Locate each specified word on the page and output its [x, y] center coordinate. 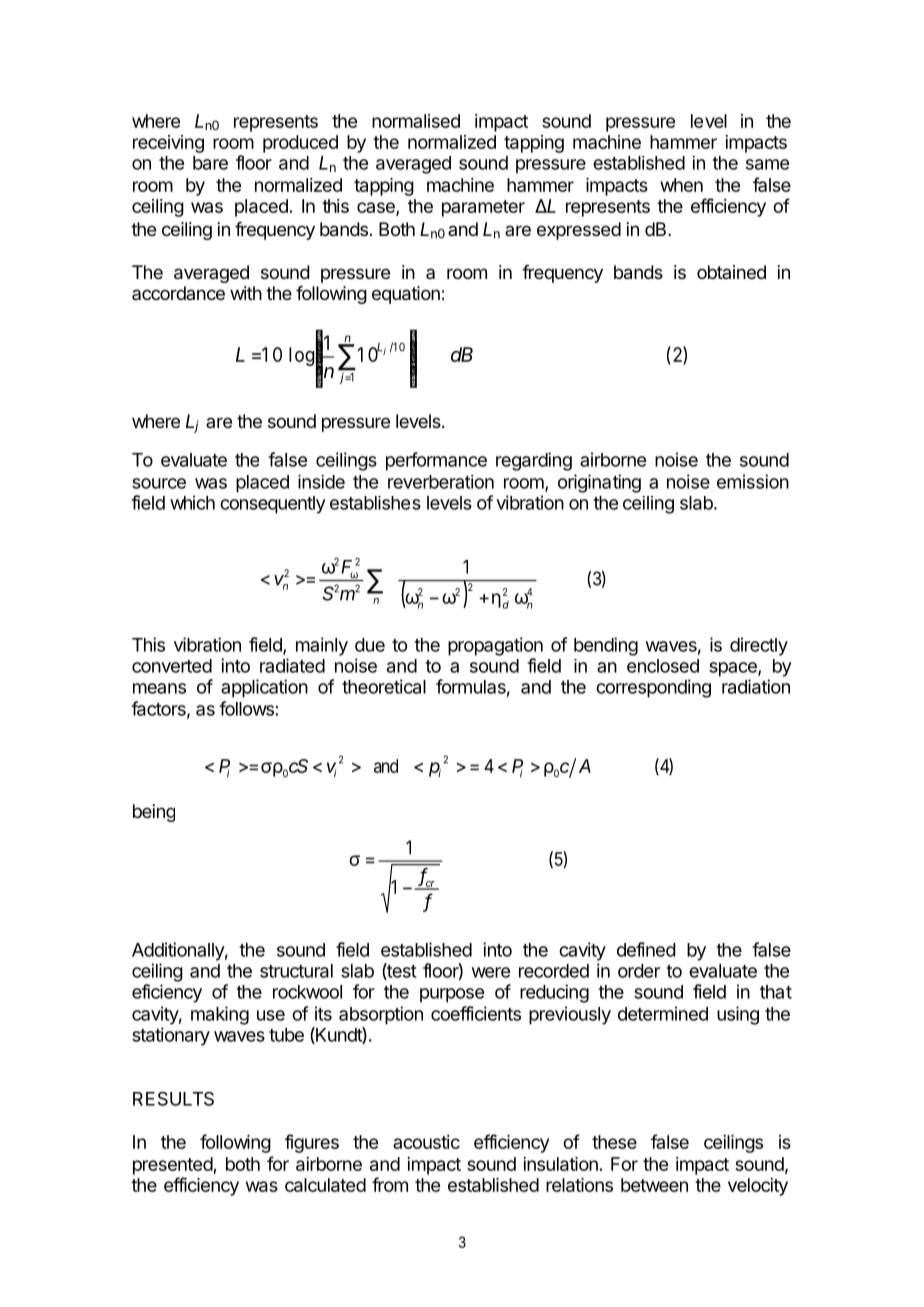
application [264, 688]
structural [296, 971]
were [491, 972]
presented [173, 1166]
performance [436, 461]
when [681, 185]
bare [210, 163]
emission [753, 481]
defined [646, 949]
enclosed [663, 666]
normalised [416, 121]
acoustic [426, 1142]
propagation [495, 646]
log [301, 356]
